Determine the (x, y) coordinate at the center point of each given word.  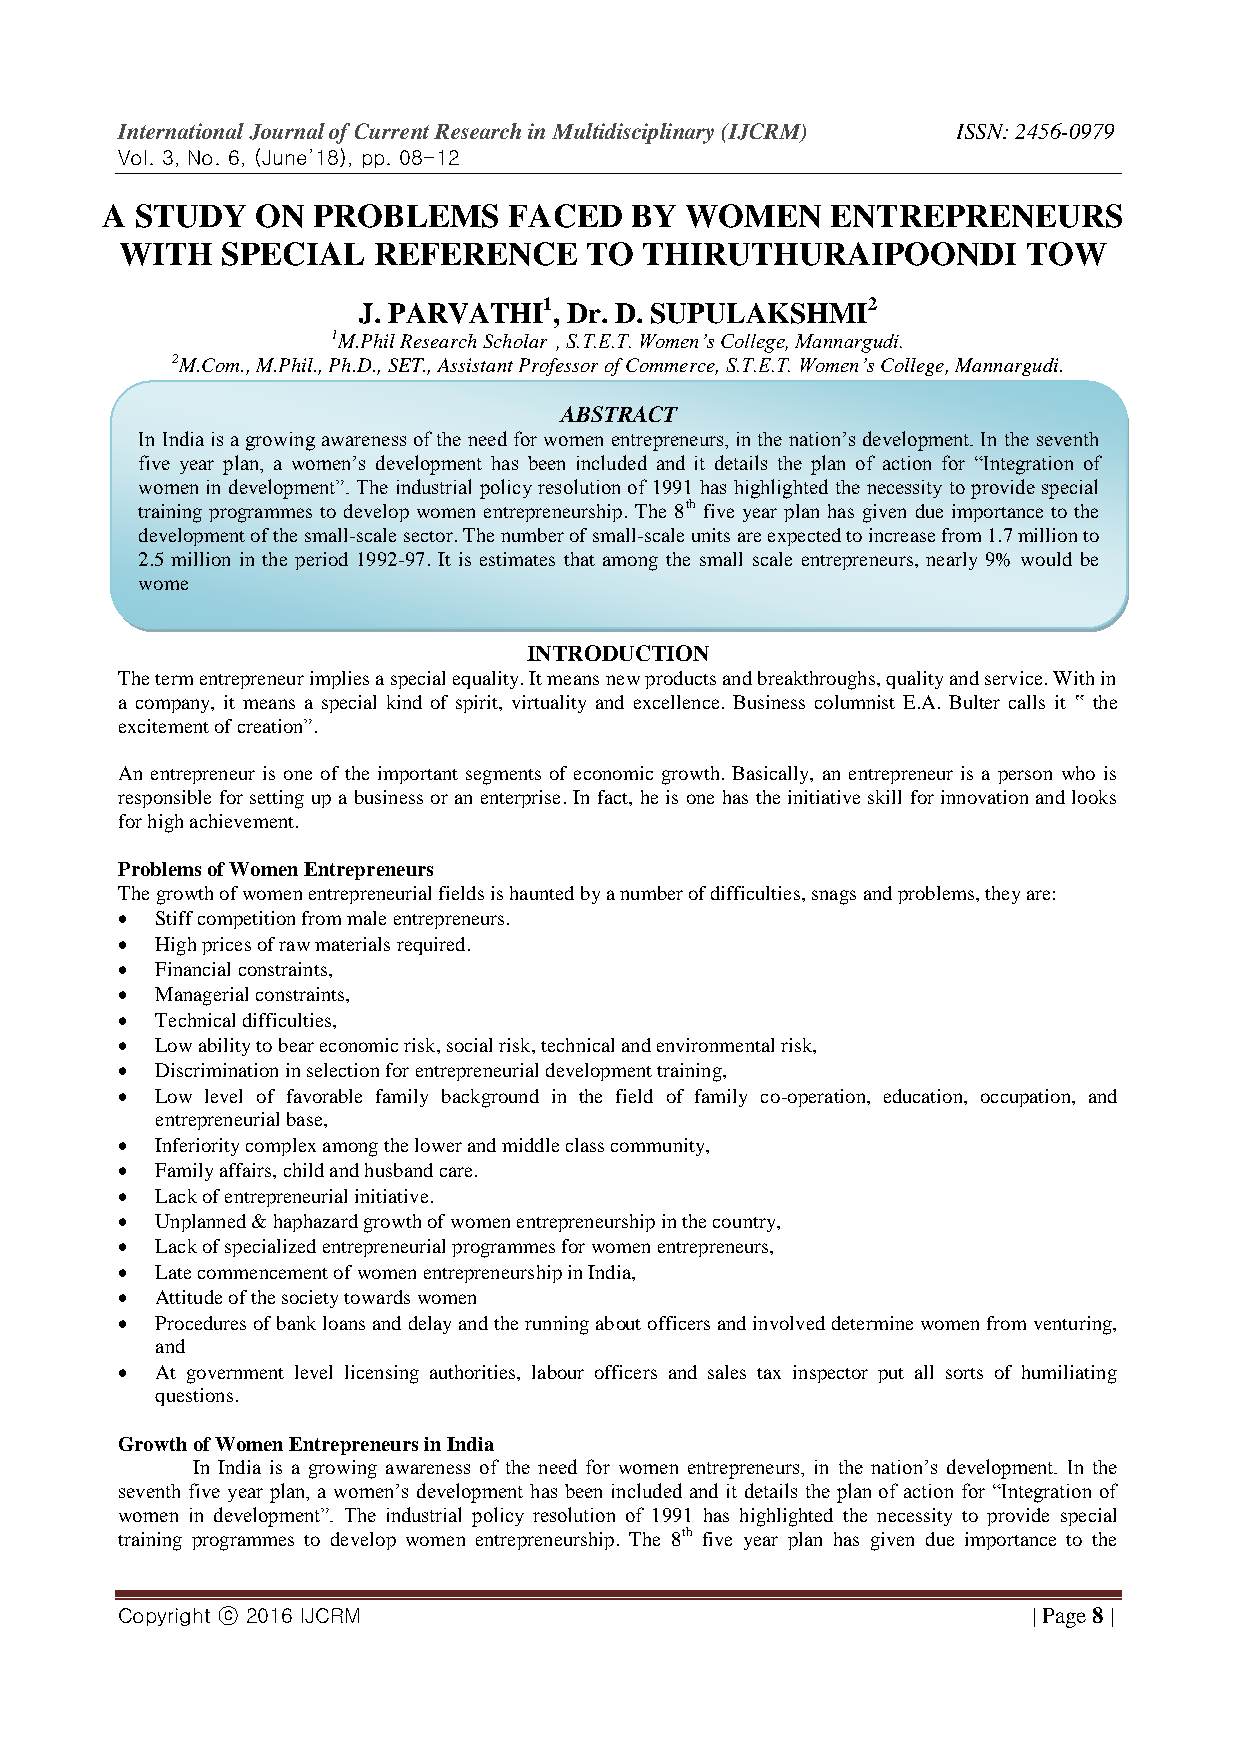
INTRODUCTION (618, 653)
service (1013, 678)
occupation (1027, 1098)
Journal (287, 131)
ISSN (981, 131)
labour (558, 1372)
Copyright (164, 1617)
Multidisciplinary (633, 133)
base (306, 1119)
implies (339, 680)
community (659, 1147)
